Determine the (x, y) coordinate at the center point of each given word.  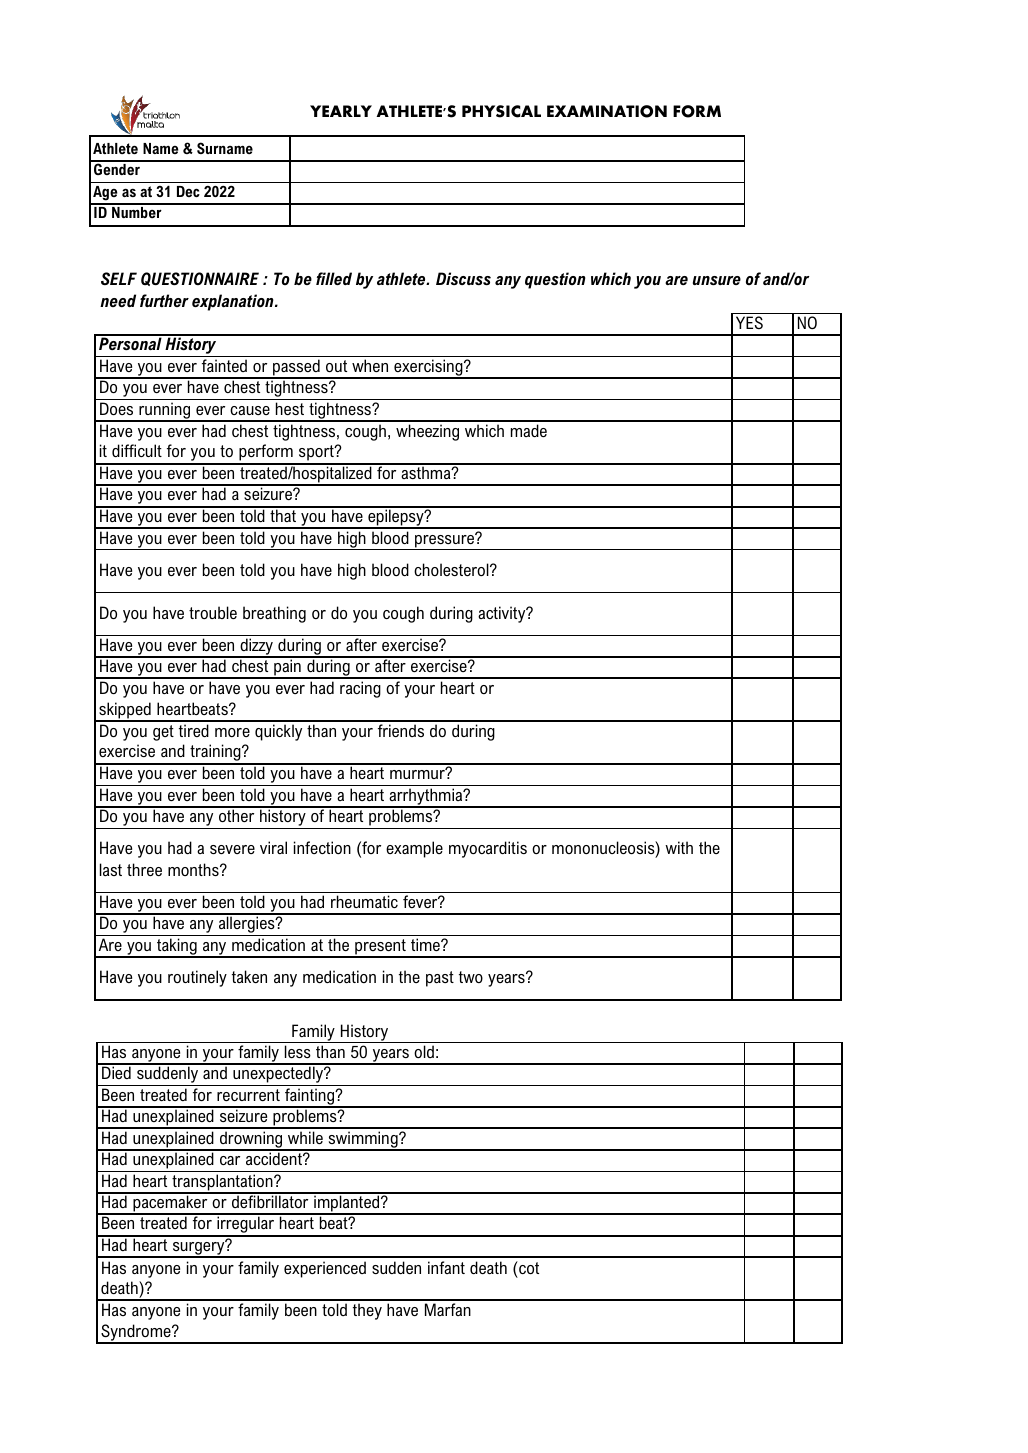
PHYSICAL (501, 111)
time (426, 944)
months (194, 869)
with (679, 847)
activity (503, 614)
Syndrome (136, 1333)
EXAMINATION (607, 111)
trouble (213, 612)
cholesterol (452, 569)
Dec (188, 191)
